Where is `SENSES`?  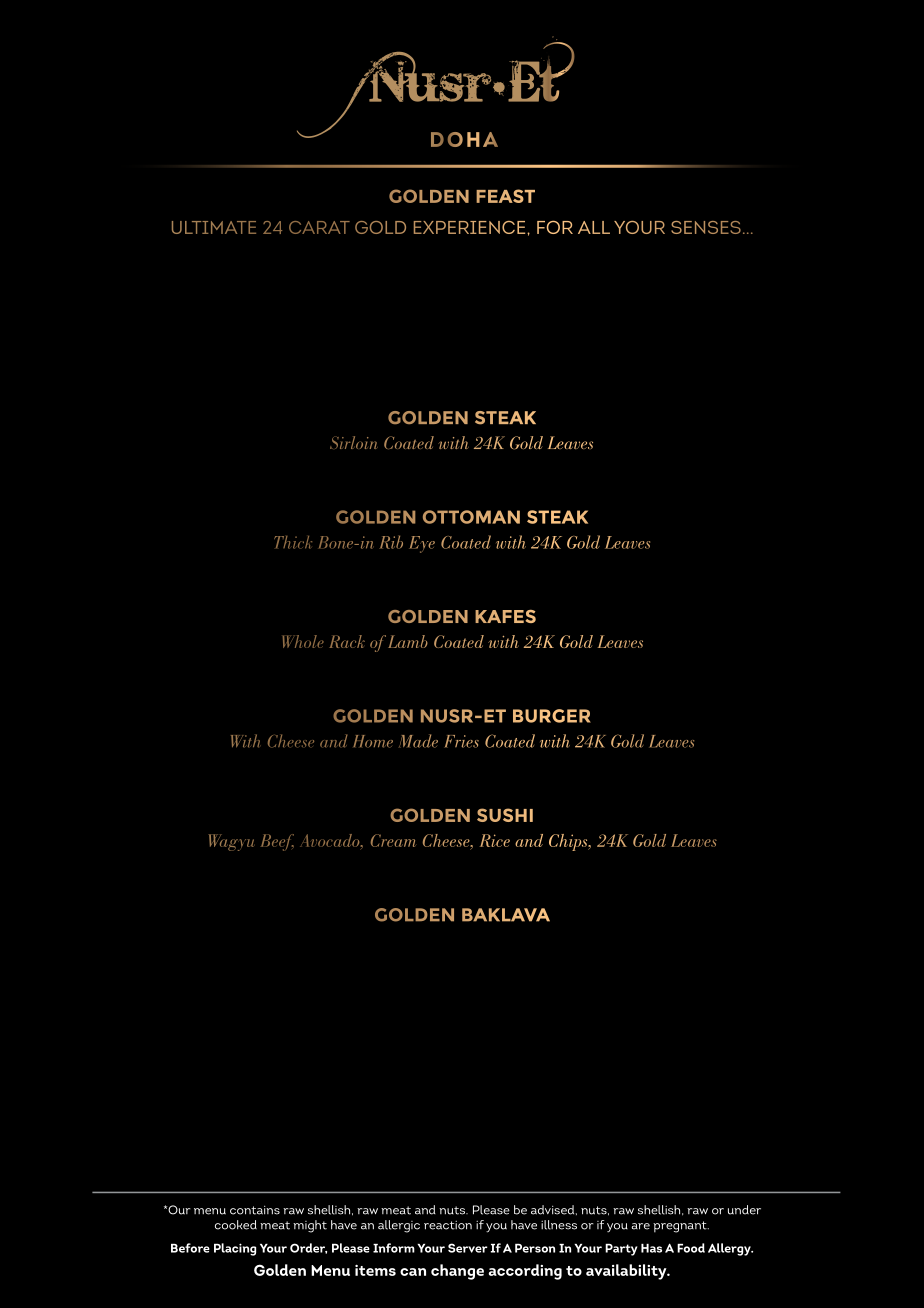 SENSES is located at coordinates (706, 227).
